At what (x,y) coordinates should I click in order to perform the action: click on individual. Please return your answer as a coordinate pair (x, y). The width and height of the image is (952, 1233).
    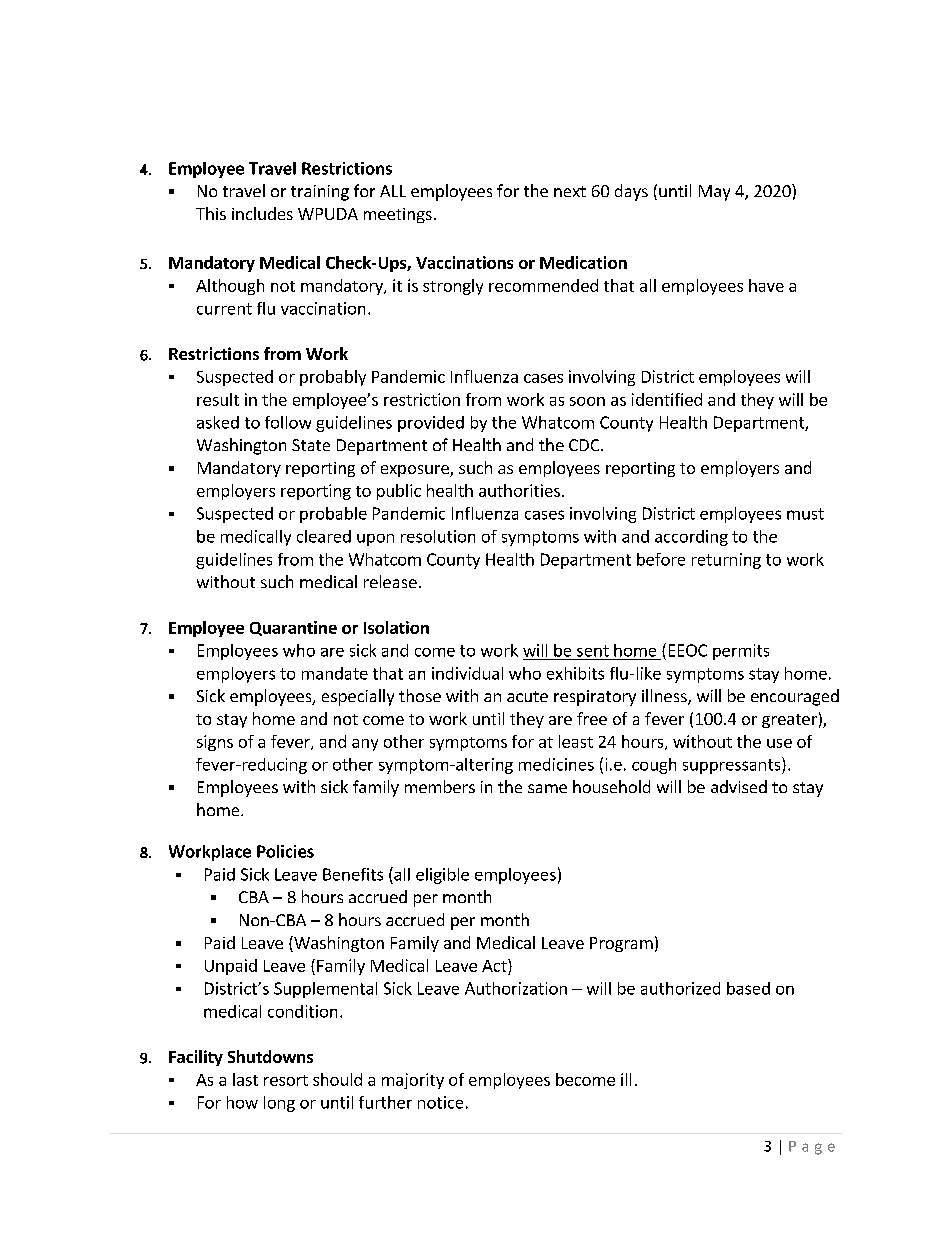
    Looking at the image, I should click on (467, 673).
